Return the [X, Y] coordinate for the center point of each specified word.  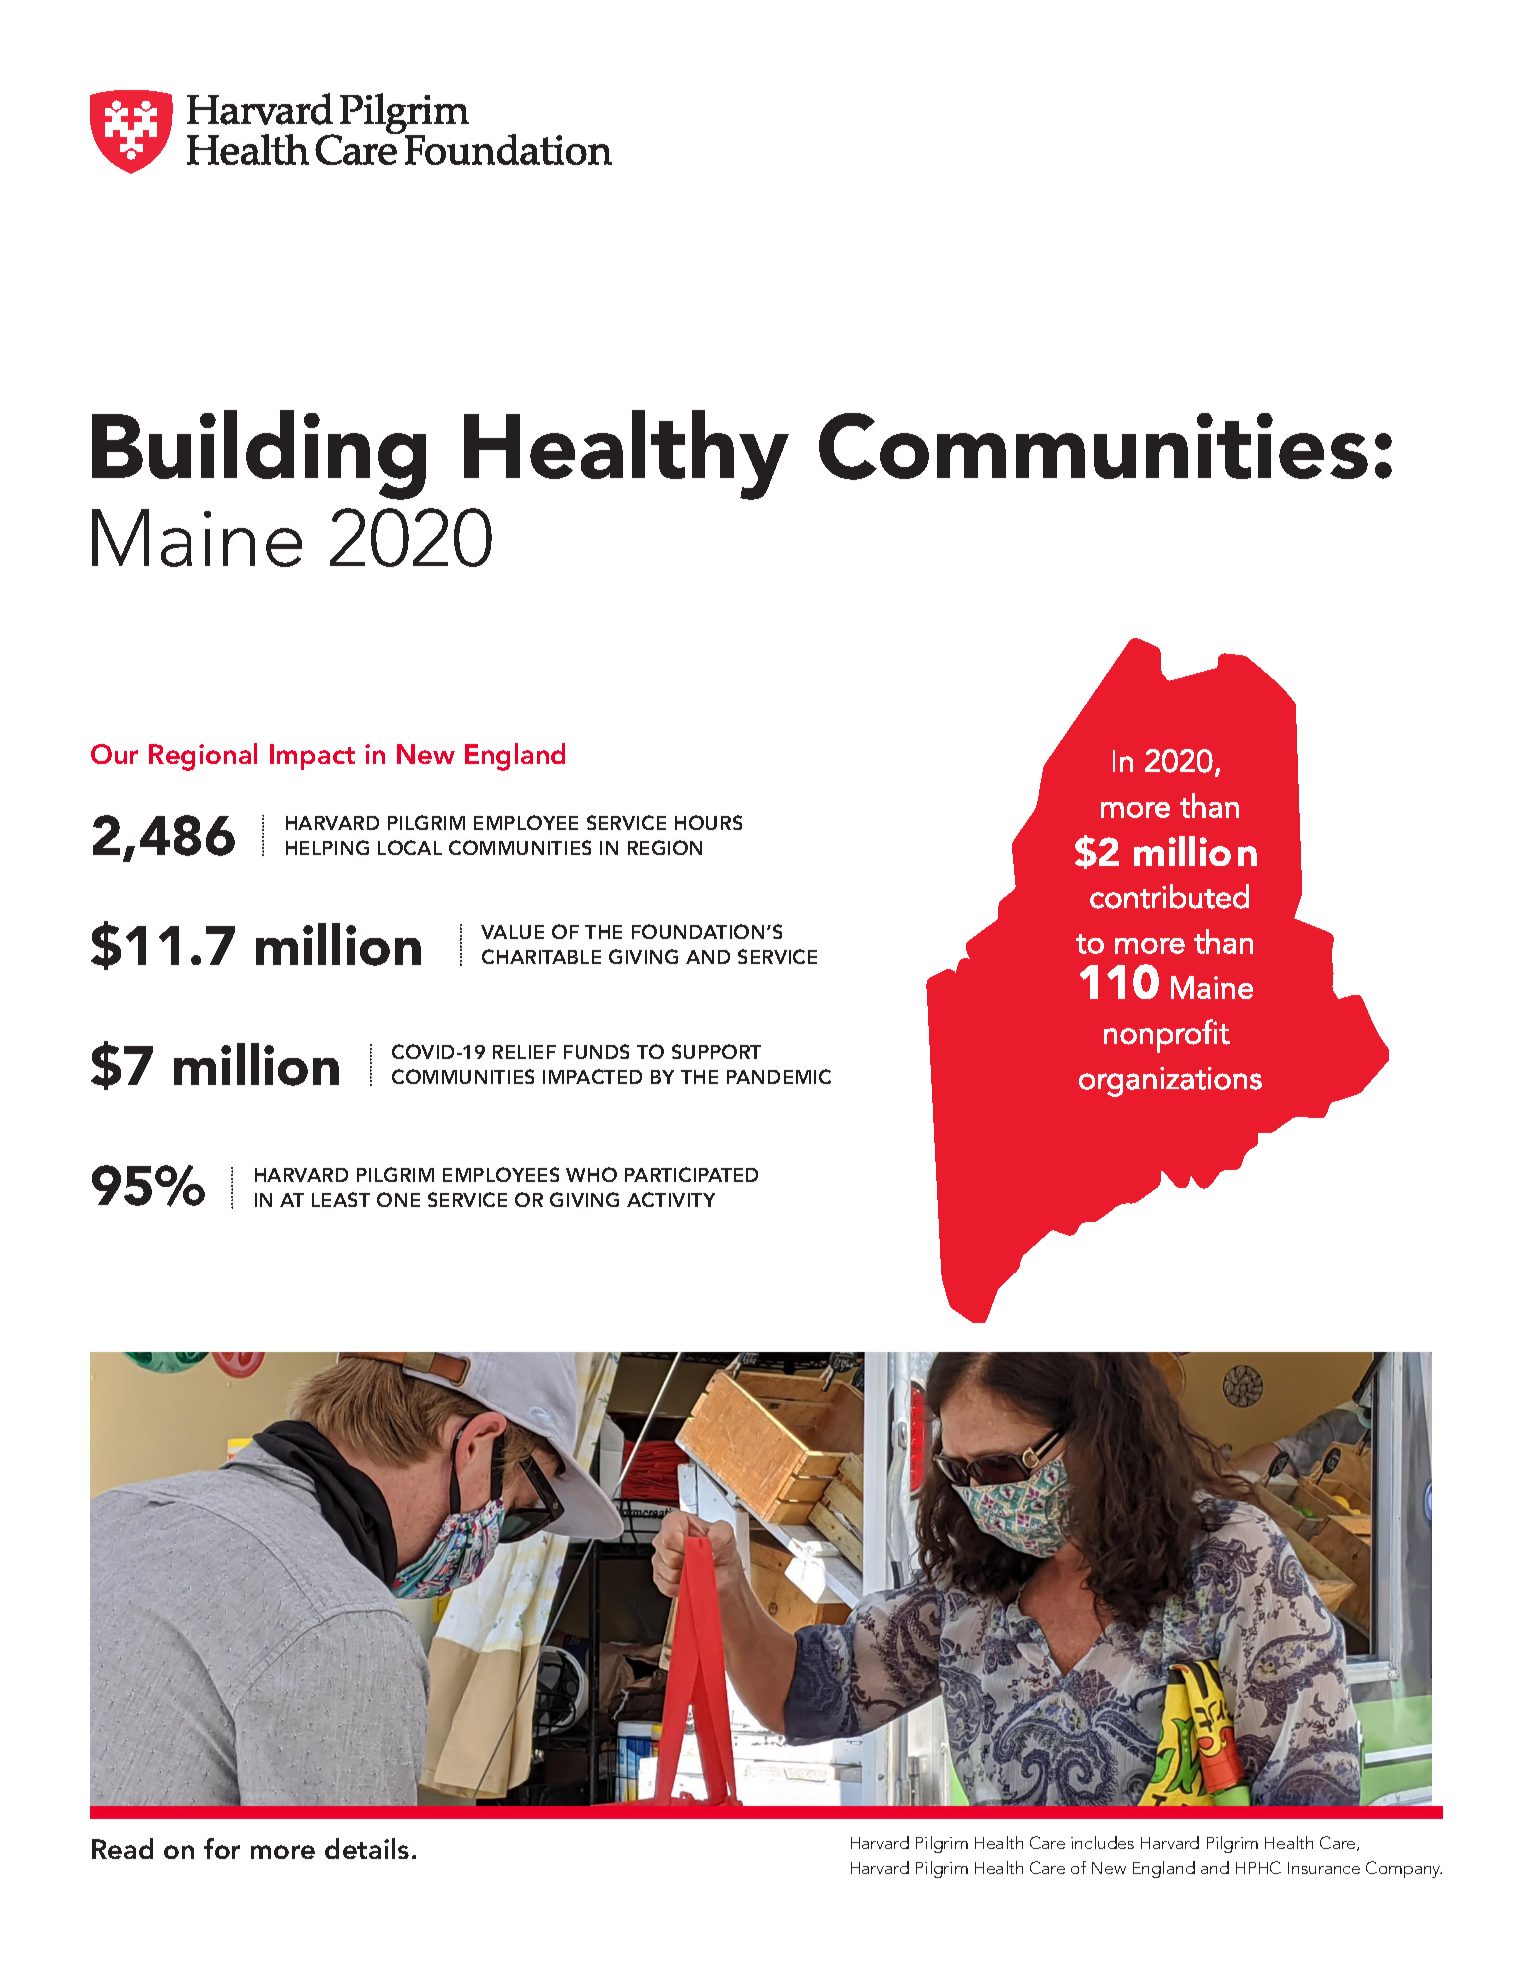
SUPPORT [716, 1051]
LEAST [341, 1199]
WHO [591, 1174]
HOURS [708, 822]
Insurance [1324, 1868]
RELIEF [524, 1052]
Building [259, 455]
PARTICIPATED [691, 1174]
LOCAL [410, 847]
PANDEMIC [779, 1076]
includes [1102, 1842]
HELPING [327, 847]
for [222, 1848]
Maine [197, 538]
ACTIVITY [671, 1199]
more [283, 1852]
